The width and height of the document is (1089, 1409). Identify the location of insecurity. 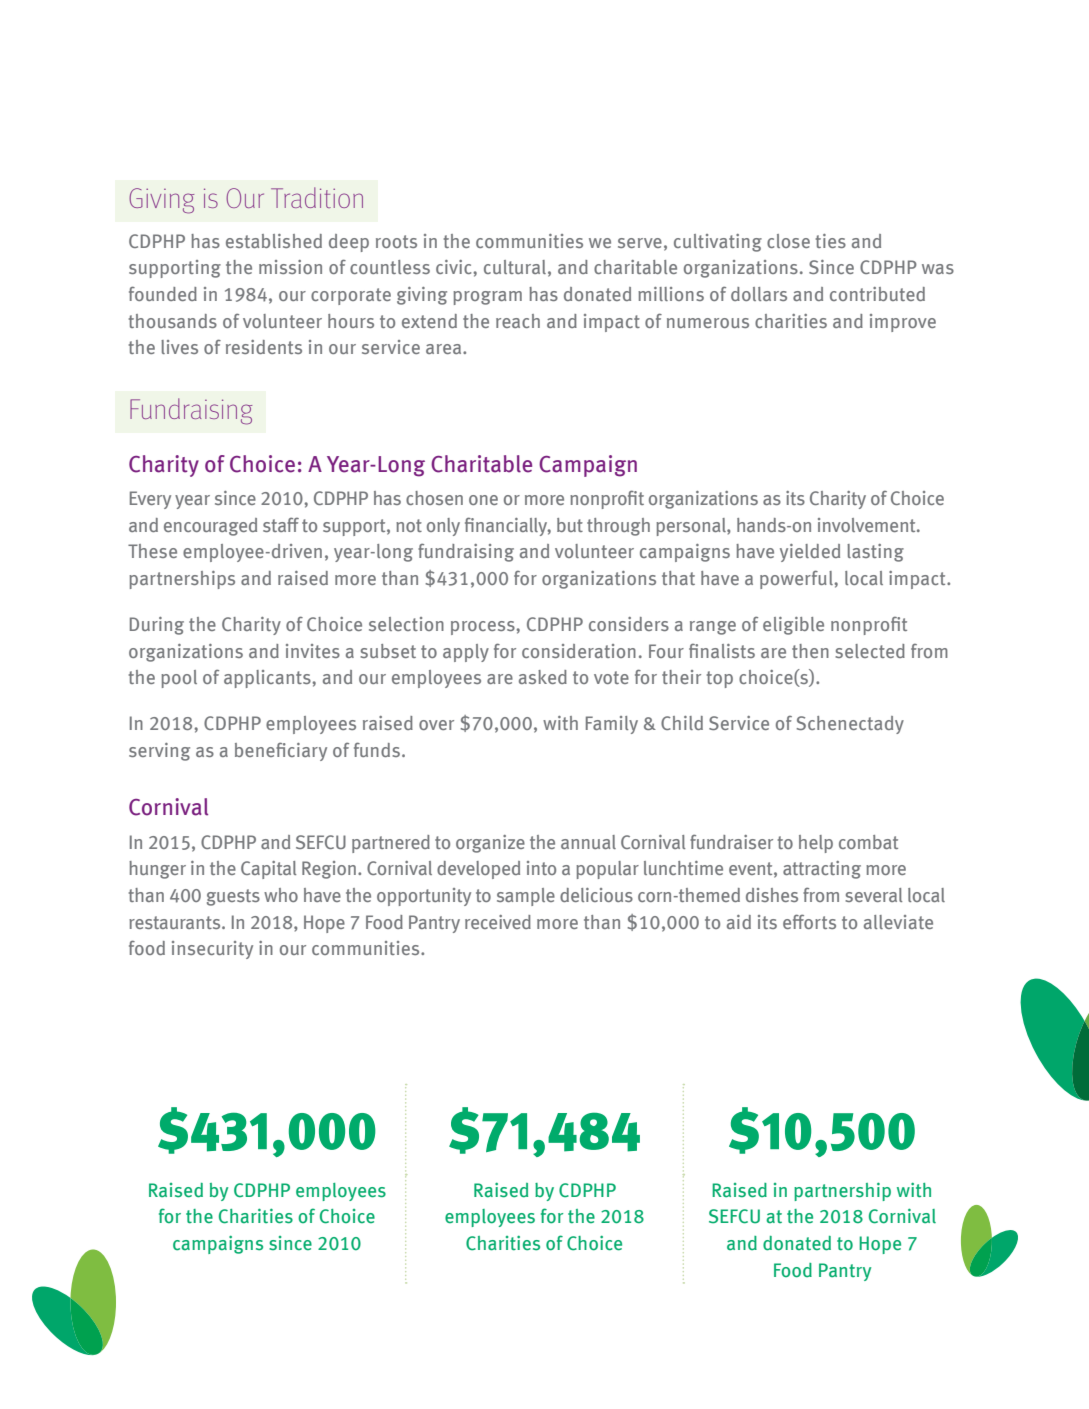
(212, 950).
